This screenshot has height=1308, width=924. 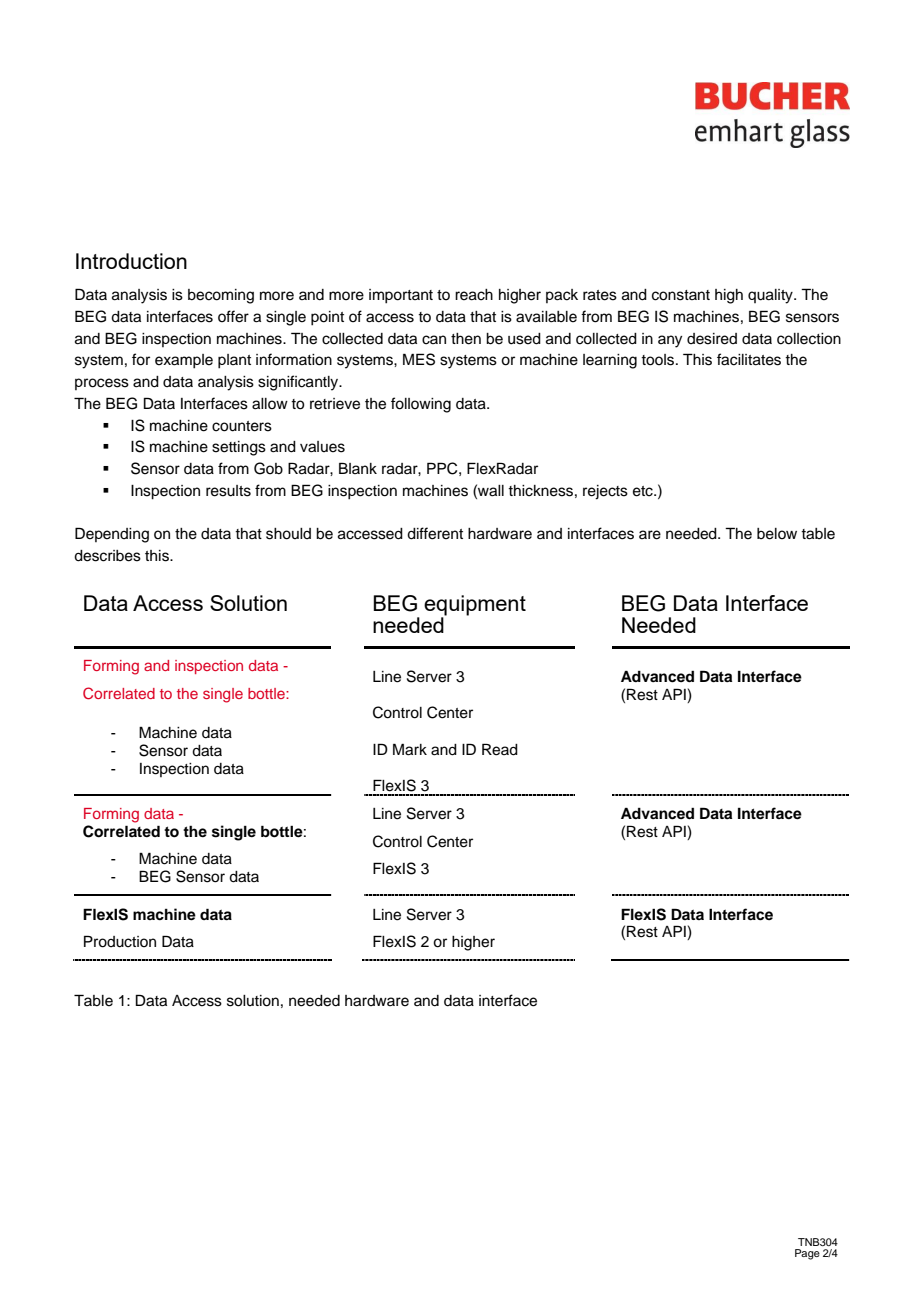 I want to click on Read, so click(x=500, y=749).
